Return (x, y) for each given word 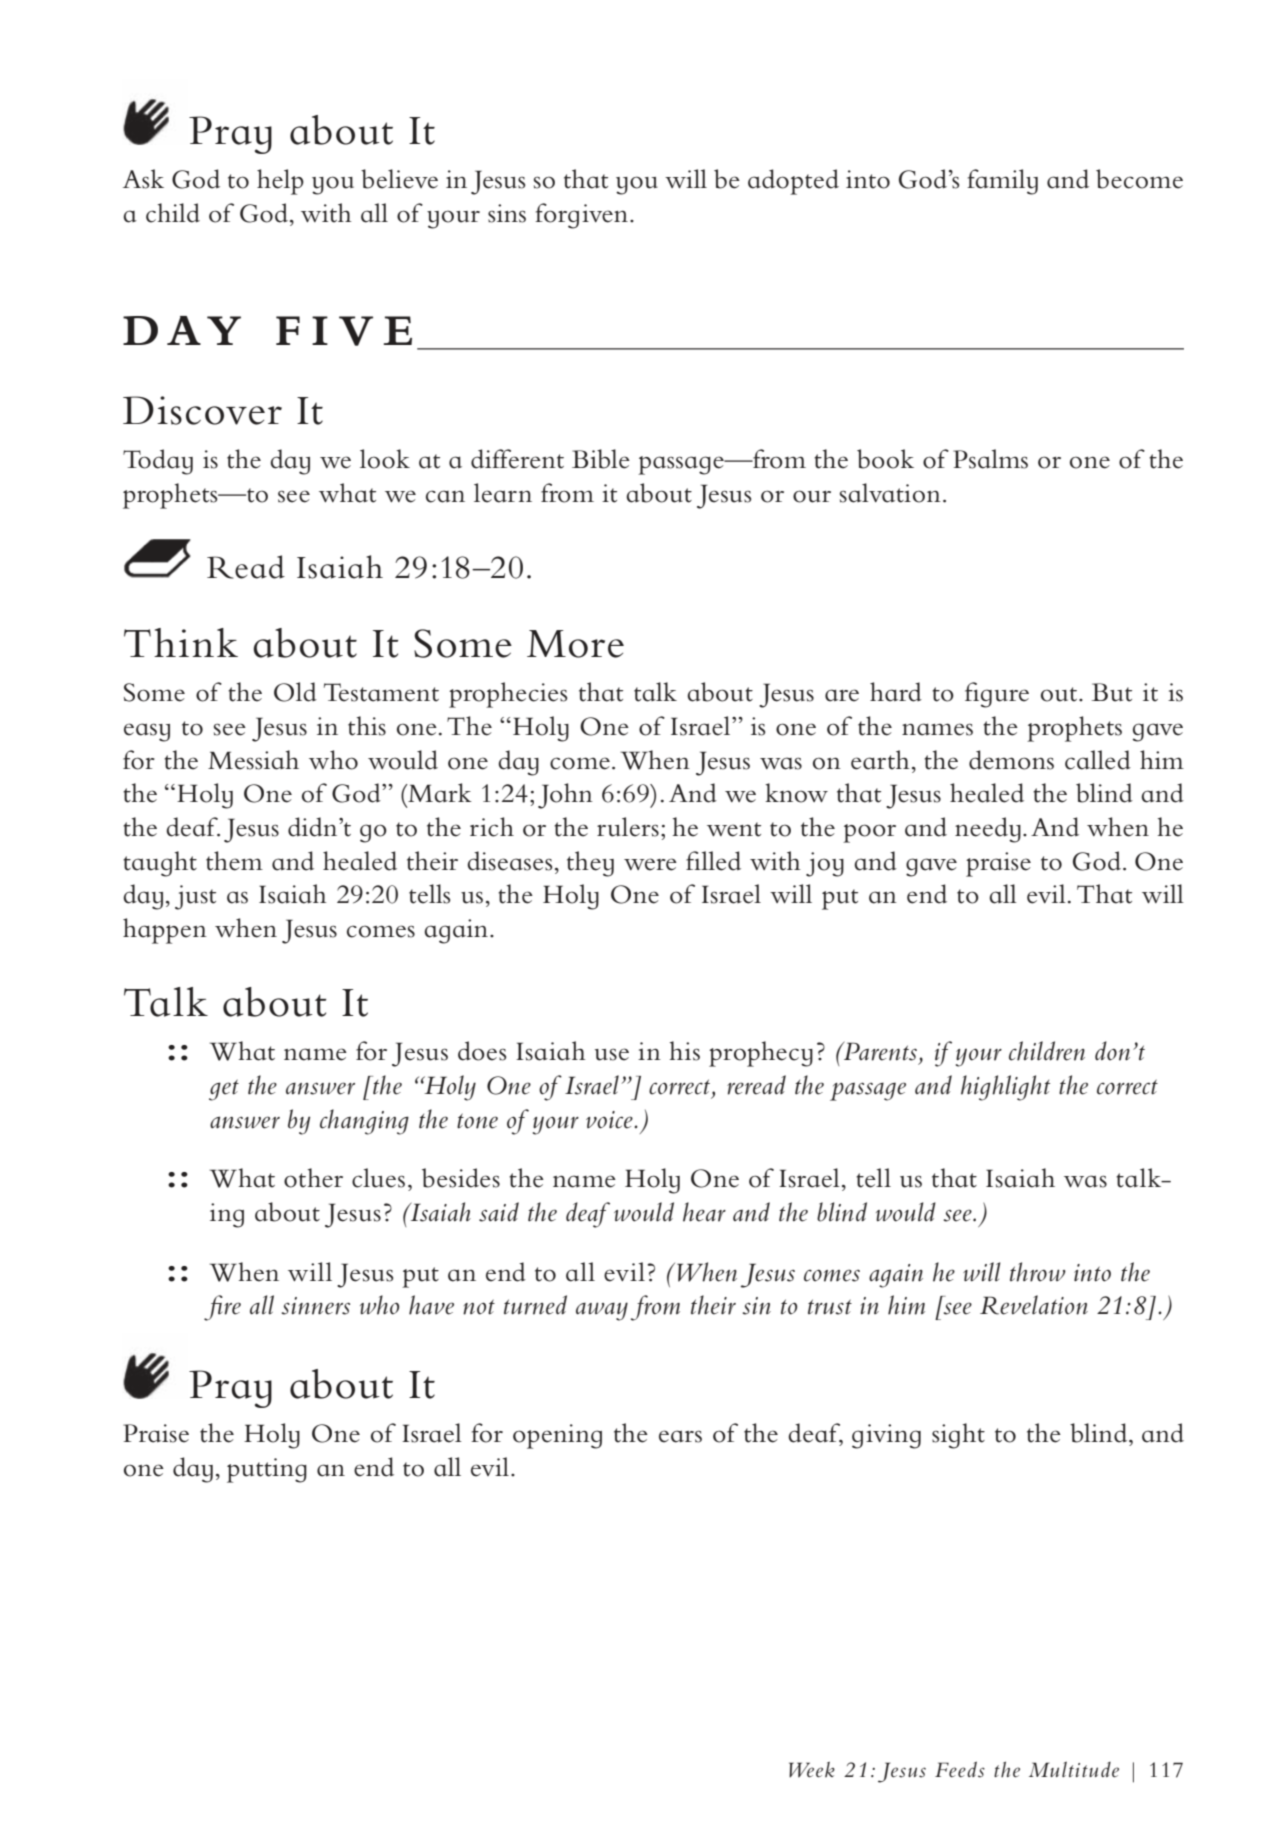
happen (165, 931)
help (280, 182)
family (1002, 182)
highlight (1005, 1088)
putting (267, 1470)
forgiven (581, 216)
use (612, 1054)
